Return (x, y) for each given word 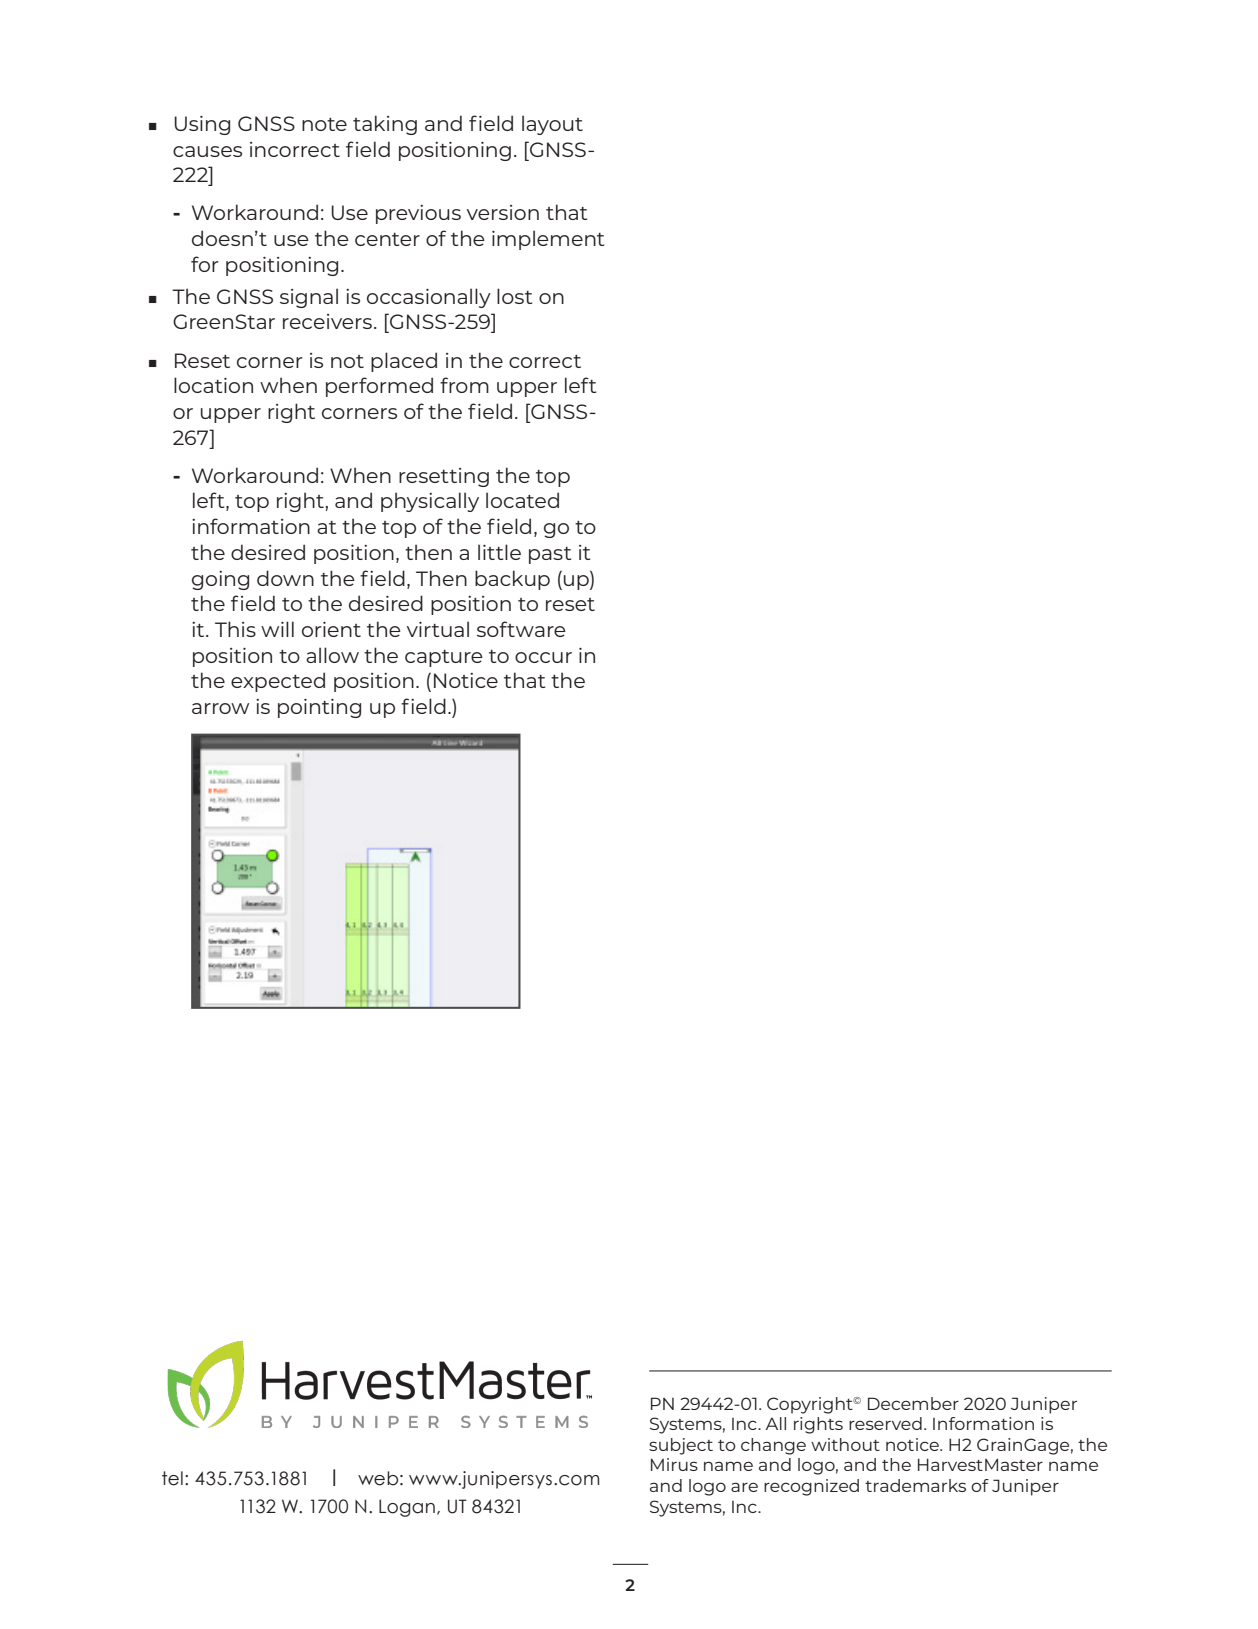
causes (207, 151)
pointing (319, 708)
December (913, 1403)
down (285, 578)
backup (512, 580)
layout (552, 125)
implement (548, 240)
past (550, 555)
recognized (811, 1487)
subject (681, 1446)
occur (543, 657)
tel (172, 1478)
